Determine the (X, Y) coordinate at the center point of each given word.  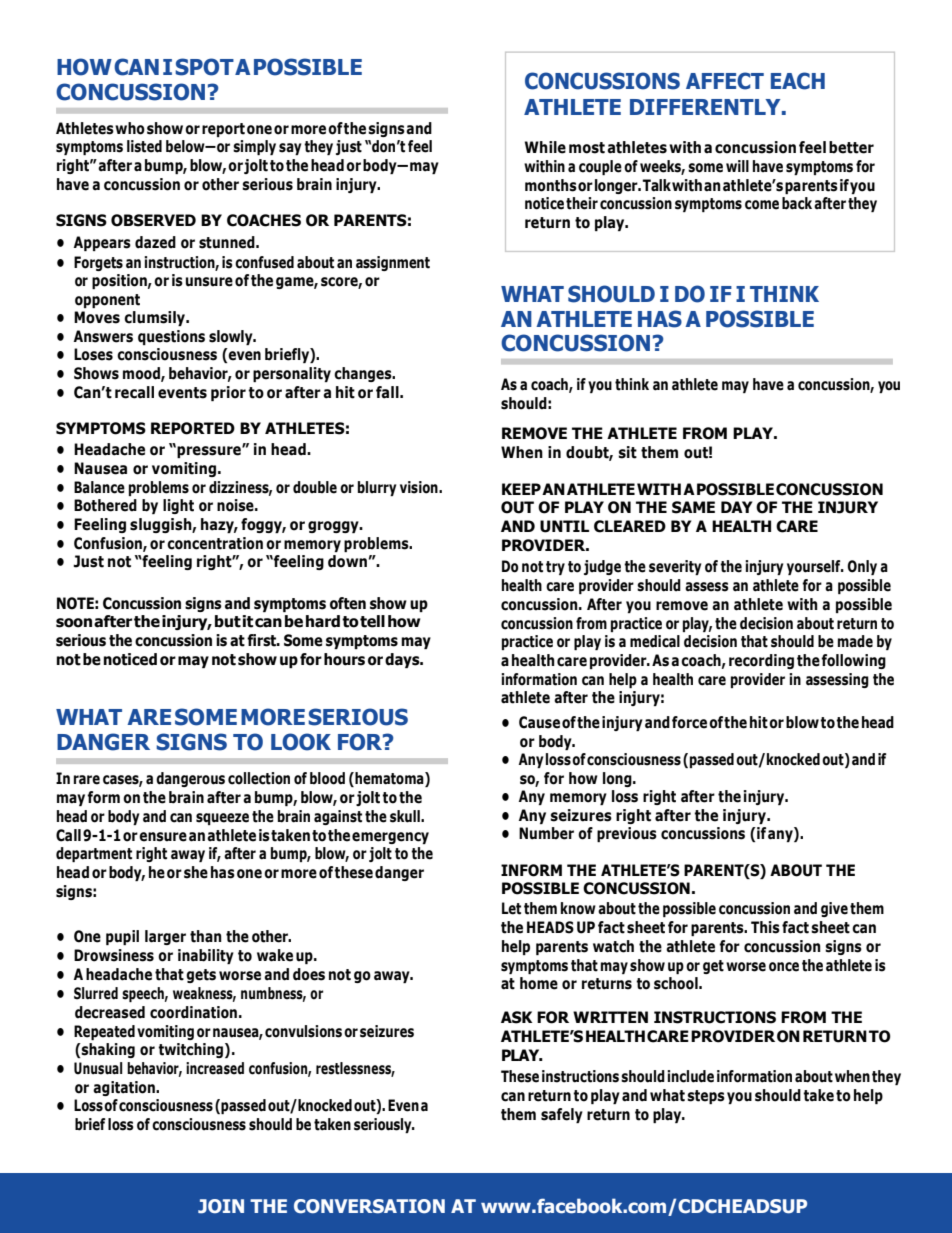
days (403, 660)
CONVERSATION (369, 1206)
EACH (798, 81)
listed (144, 146)
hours (344, 659)
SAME (693, 507)
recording (761, 661)
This (765, 927)
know (578, 908)
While (545, 147)
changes (364, 374)
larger (165, 937)
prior (228, 393)
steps (706, 1097)
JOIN (221, 1206)
